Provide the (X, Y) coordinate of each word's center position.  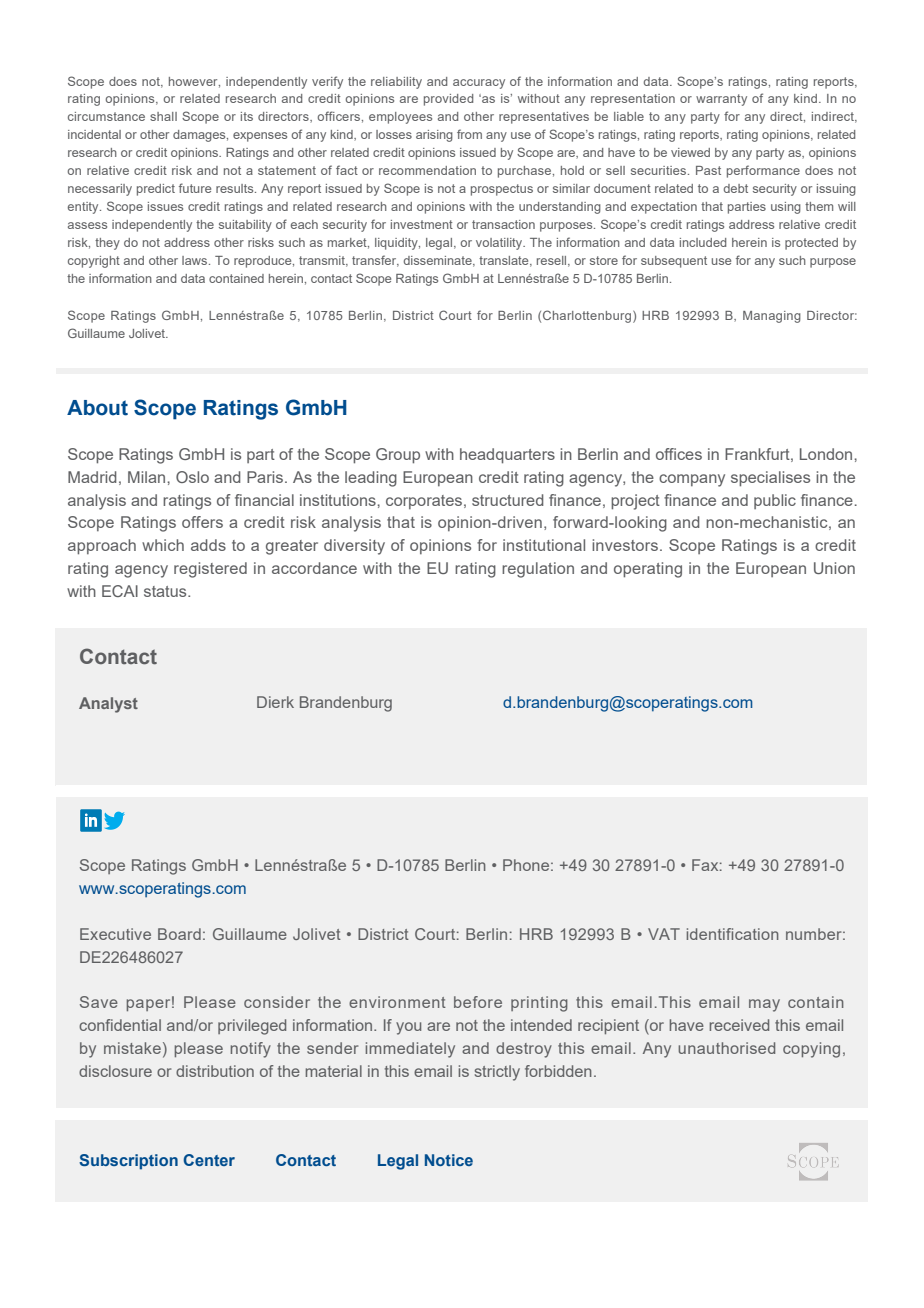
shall (163, 116)
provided (448, 100)
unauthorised (726, 1048)
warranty (721, 100)
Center (209, 1160)
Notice (449, 1160)
